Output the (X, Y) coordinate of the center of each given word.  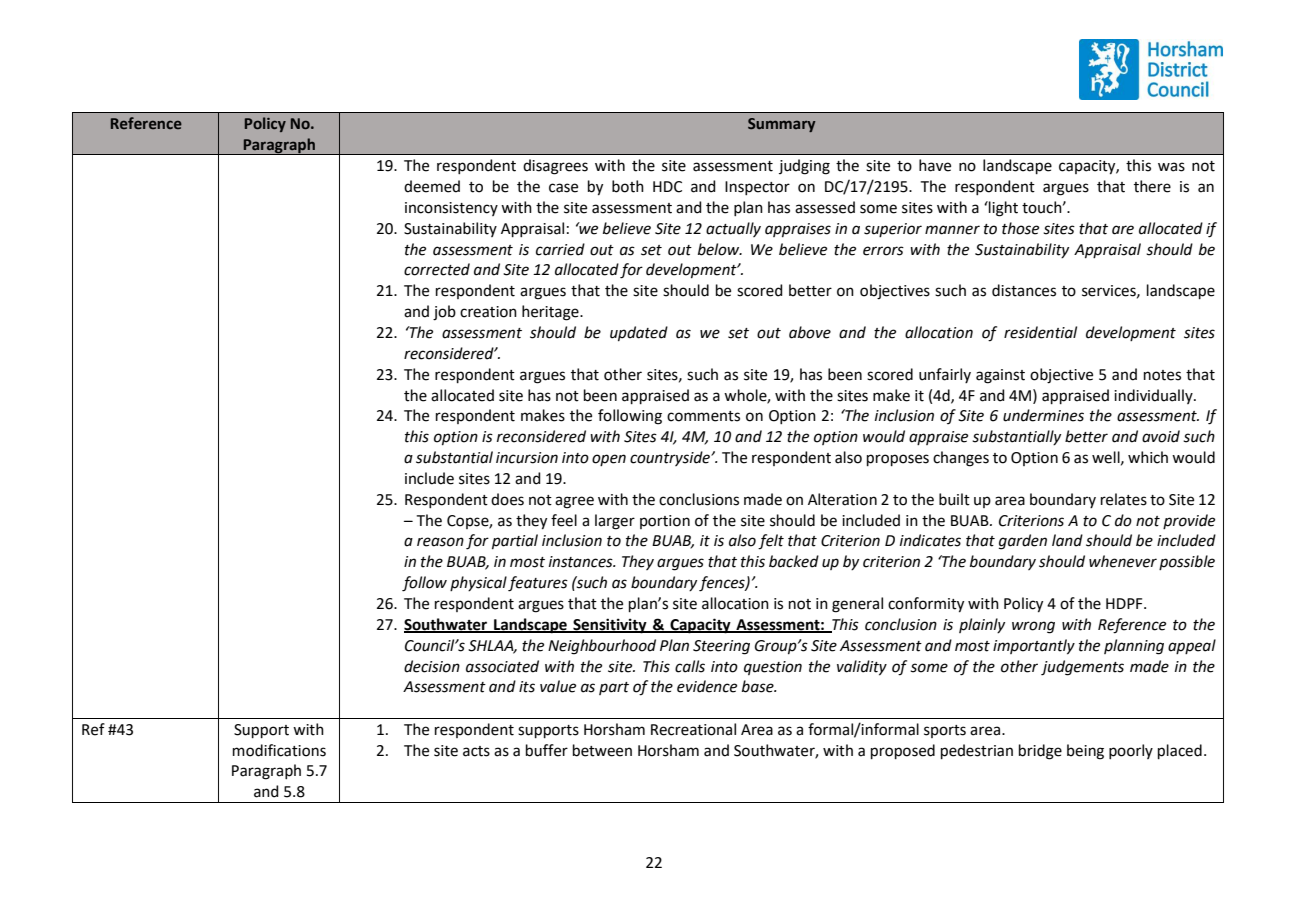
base (759, 686)
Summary (782, 125)
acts (476, 751)
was (1171, 167)
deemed (432, 186)
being (1085, 752)
